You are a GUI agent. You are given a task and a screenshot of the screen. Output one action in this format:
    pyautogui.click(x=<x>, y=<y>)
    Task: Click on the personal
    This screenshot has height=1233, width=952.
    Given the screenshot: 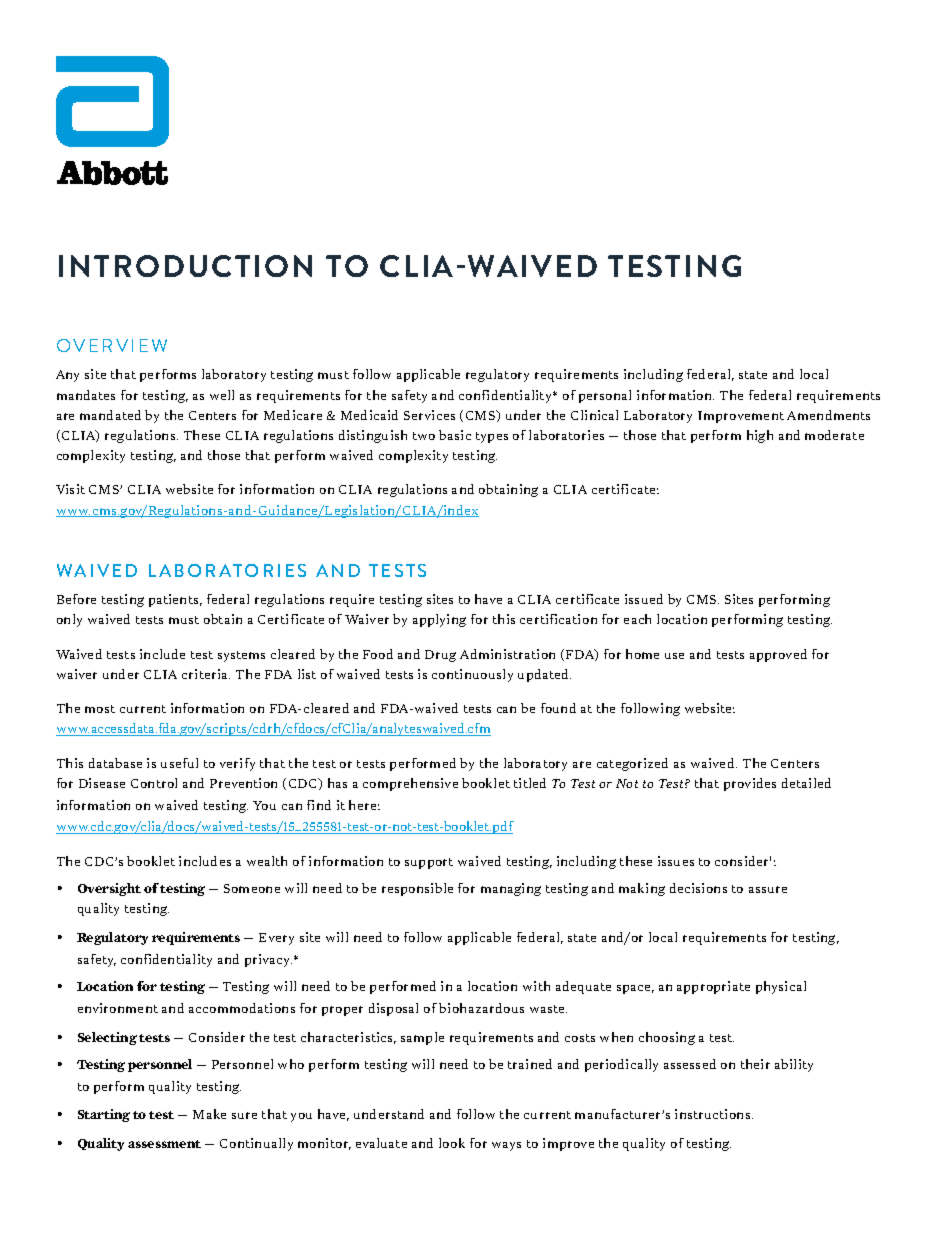 What is the action you would take?
    pyautogui.click(x=605, y=396)
